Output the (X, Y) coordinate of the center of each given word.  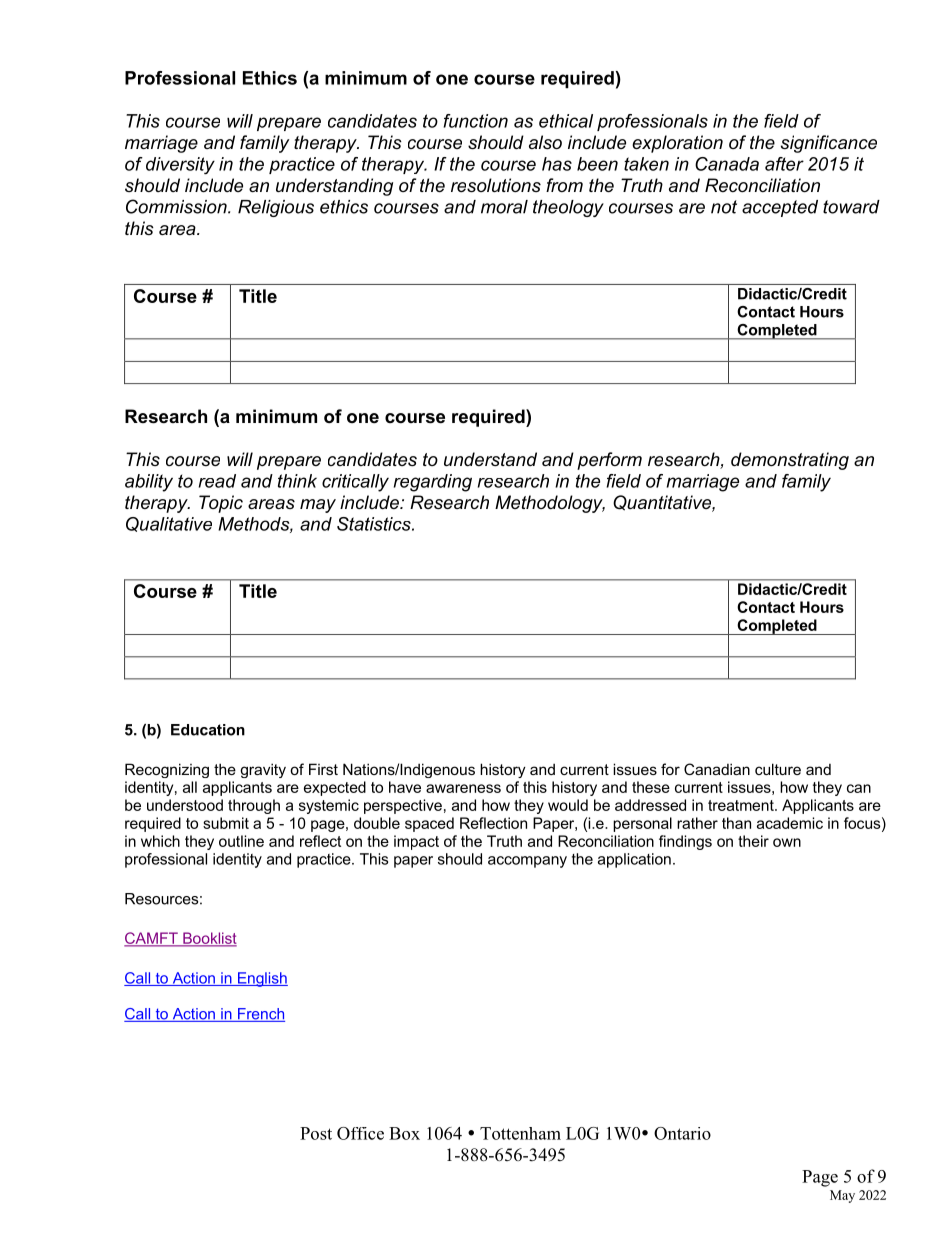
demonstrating (790, 461)
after (784, 164)
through (254, 806)
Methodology (550, 504)
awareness (463, 788)
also (545, 142)
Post (316, 1133)
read (217, 481)
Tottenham (520, 1133)
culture (778, 769)
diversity (180, 166)
